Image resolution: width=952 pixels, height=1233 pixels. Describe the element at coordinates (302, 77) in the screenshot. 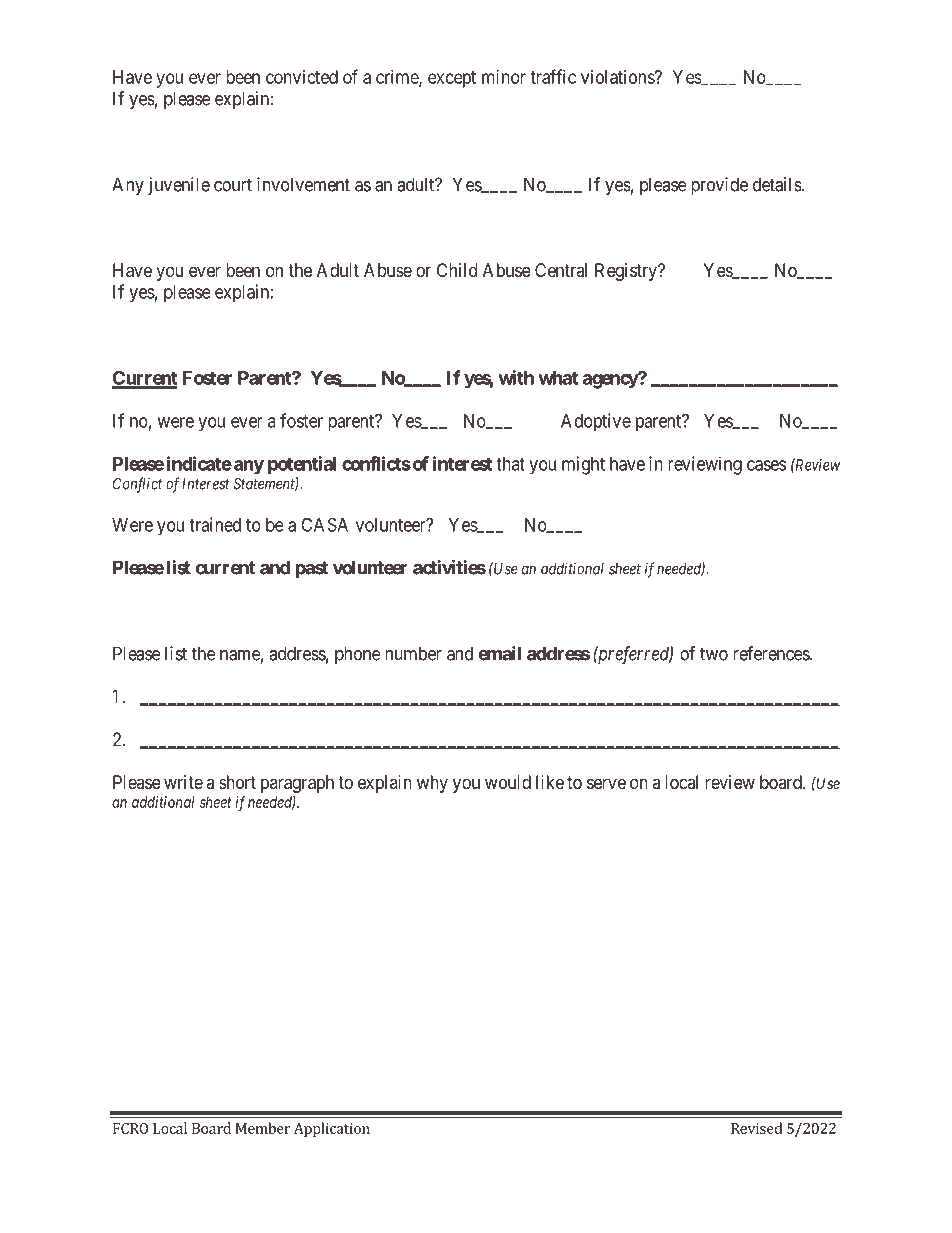

I see `convicted` at that location.
